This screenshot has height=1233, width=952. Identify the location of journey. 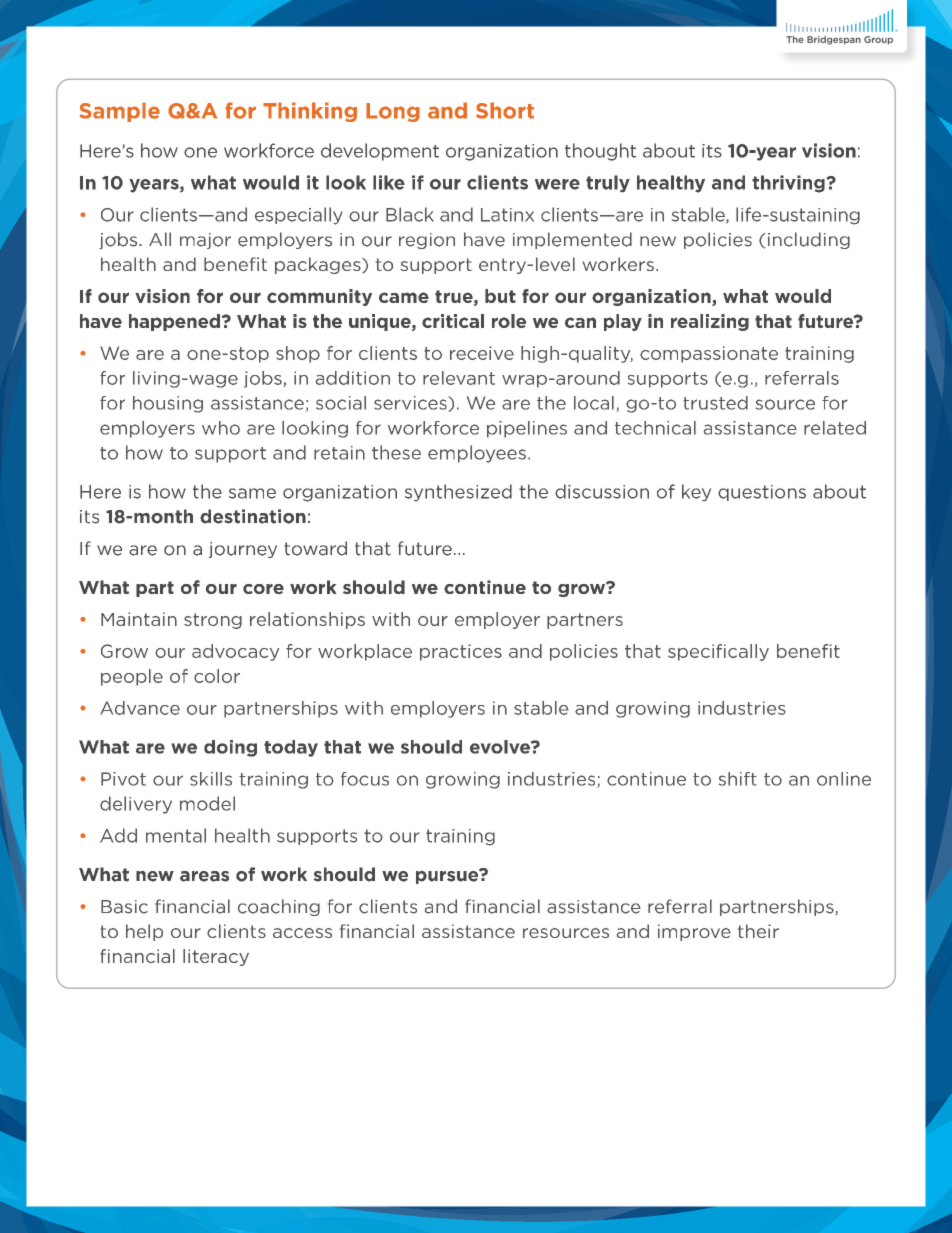
(243, 550).
